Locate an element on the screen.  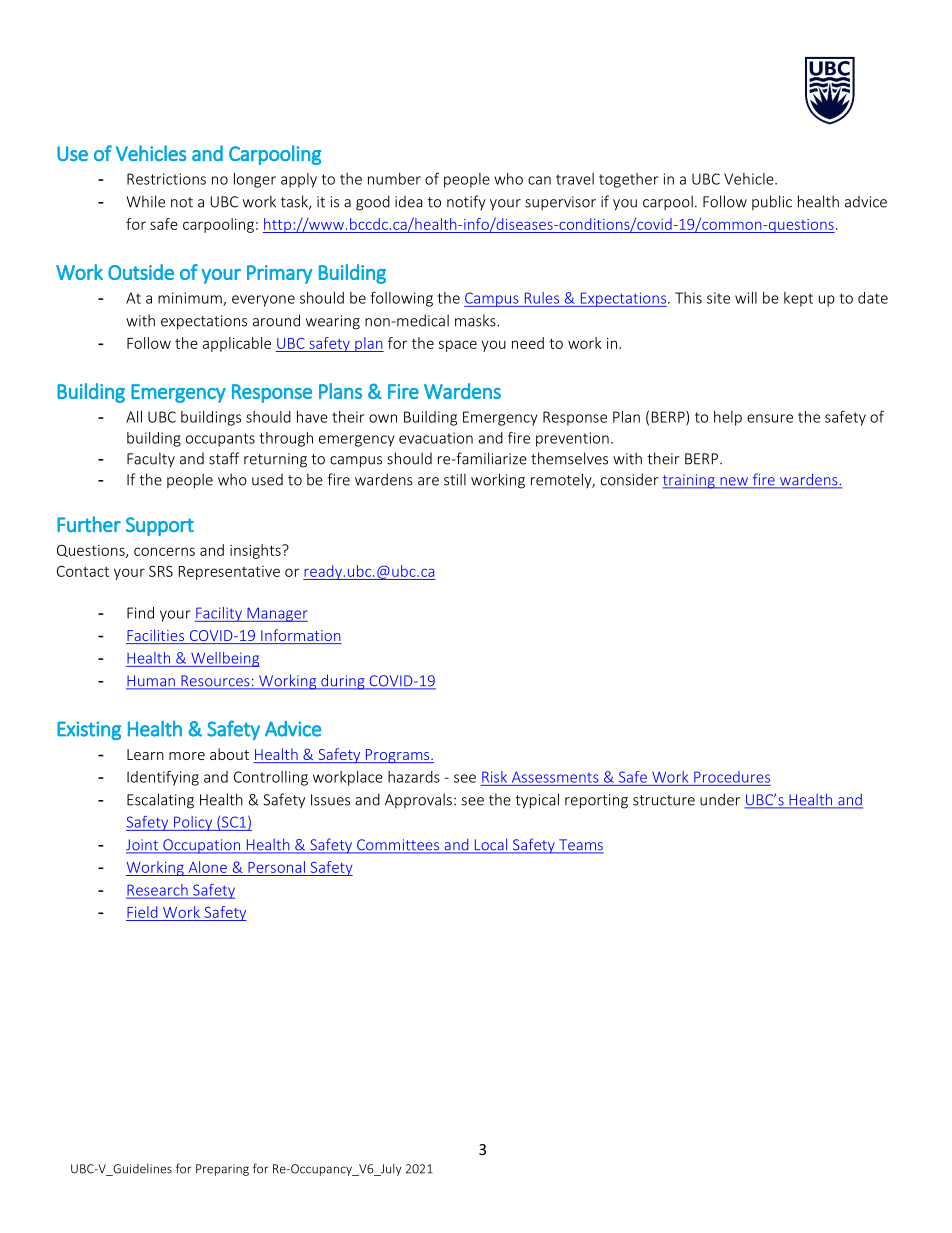
Committees is located at coordinates (398, 846).
